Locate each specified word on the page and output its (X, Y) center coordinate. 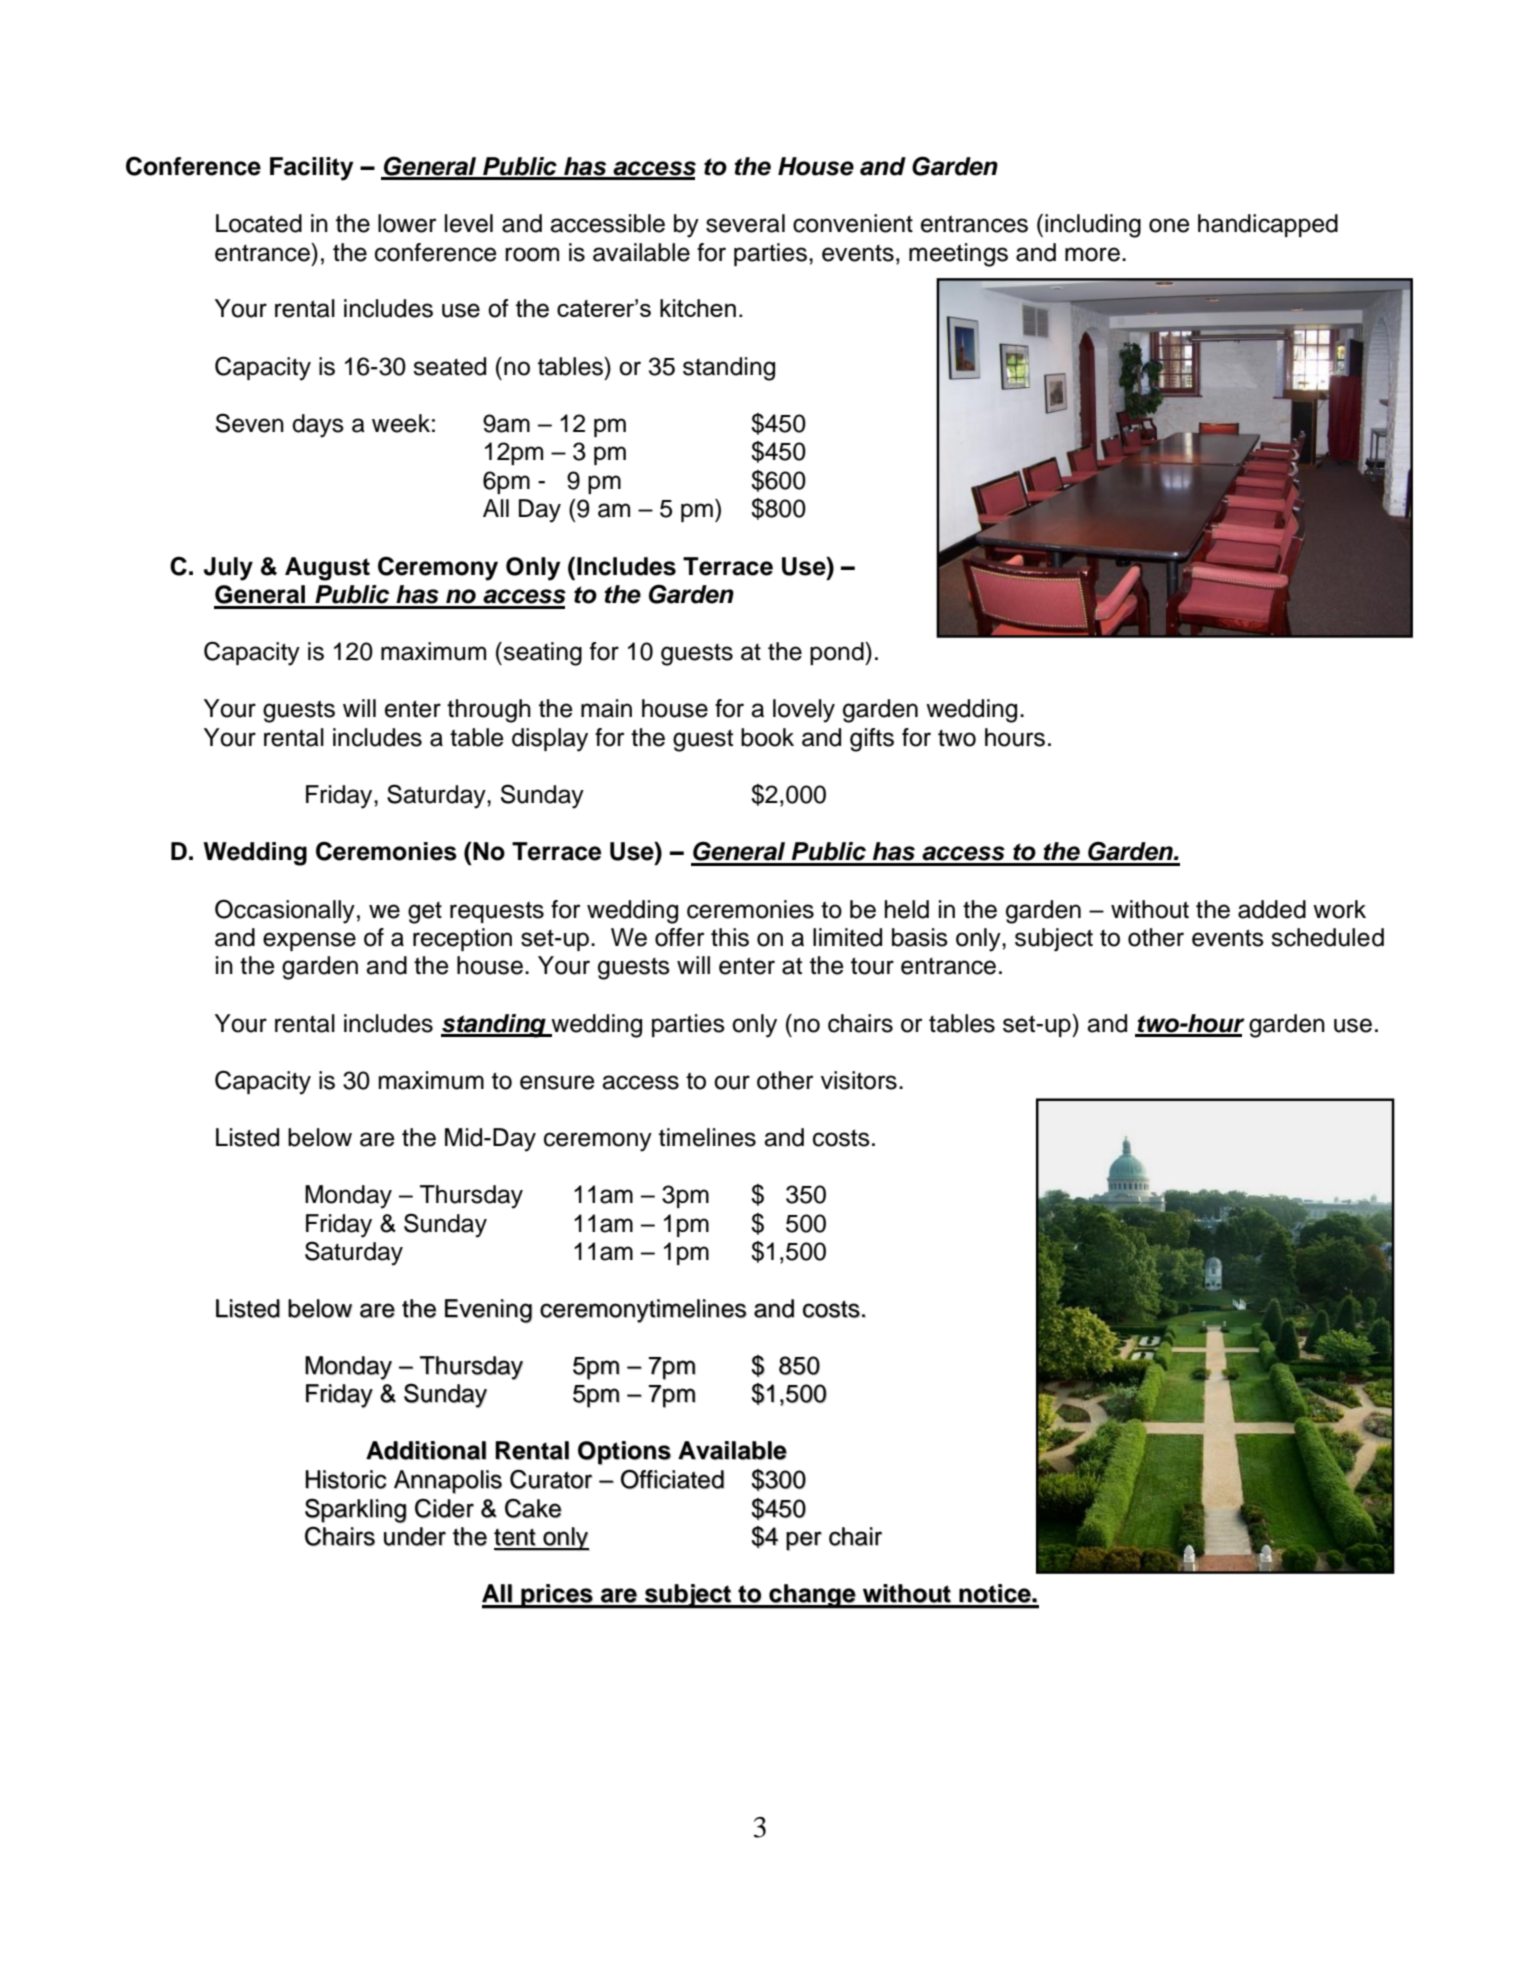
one (1169, 225)
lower (407, 223)
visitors (859, 1080)
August (327, 569)
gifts (872, 740)
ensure (557, 1082)
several (745, 223)
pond (838, 653)
